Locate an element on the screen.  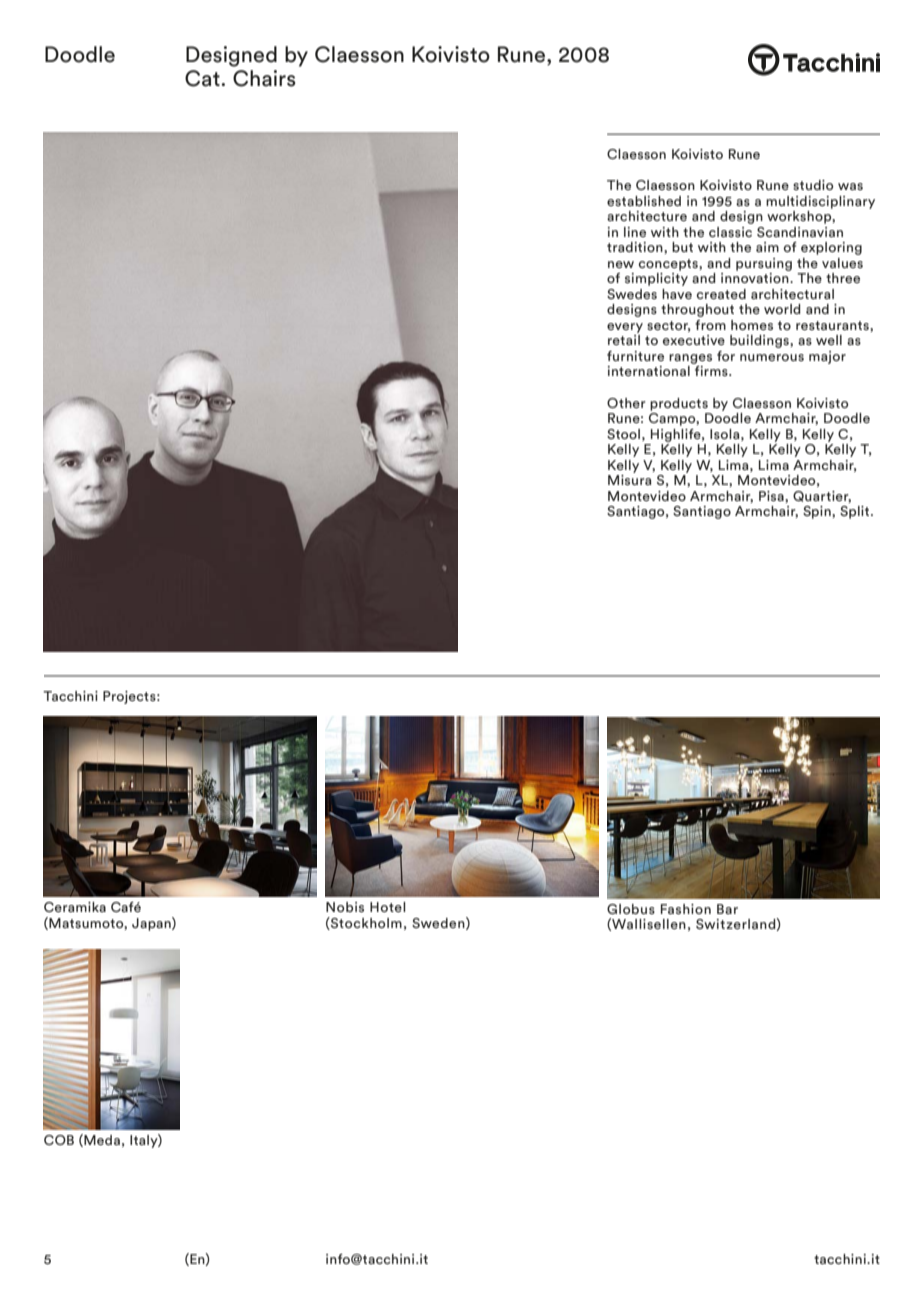
Chairs is located at coordinates (264, 78).
